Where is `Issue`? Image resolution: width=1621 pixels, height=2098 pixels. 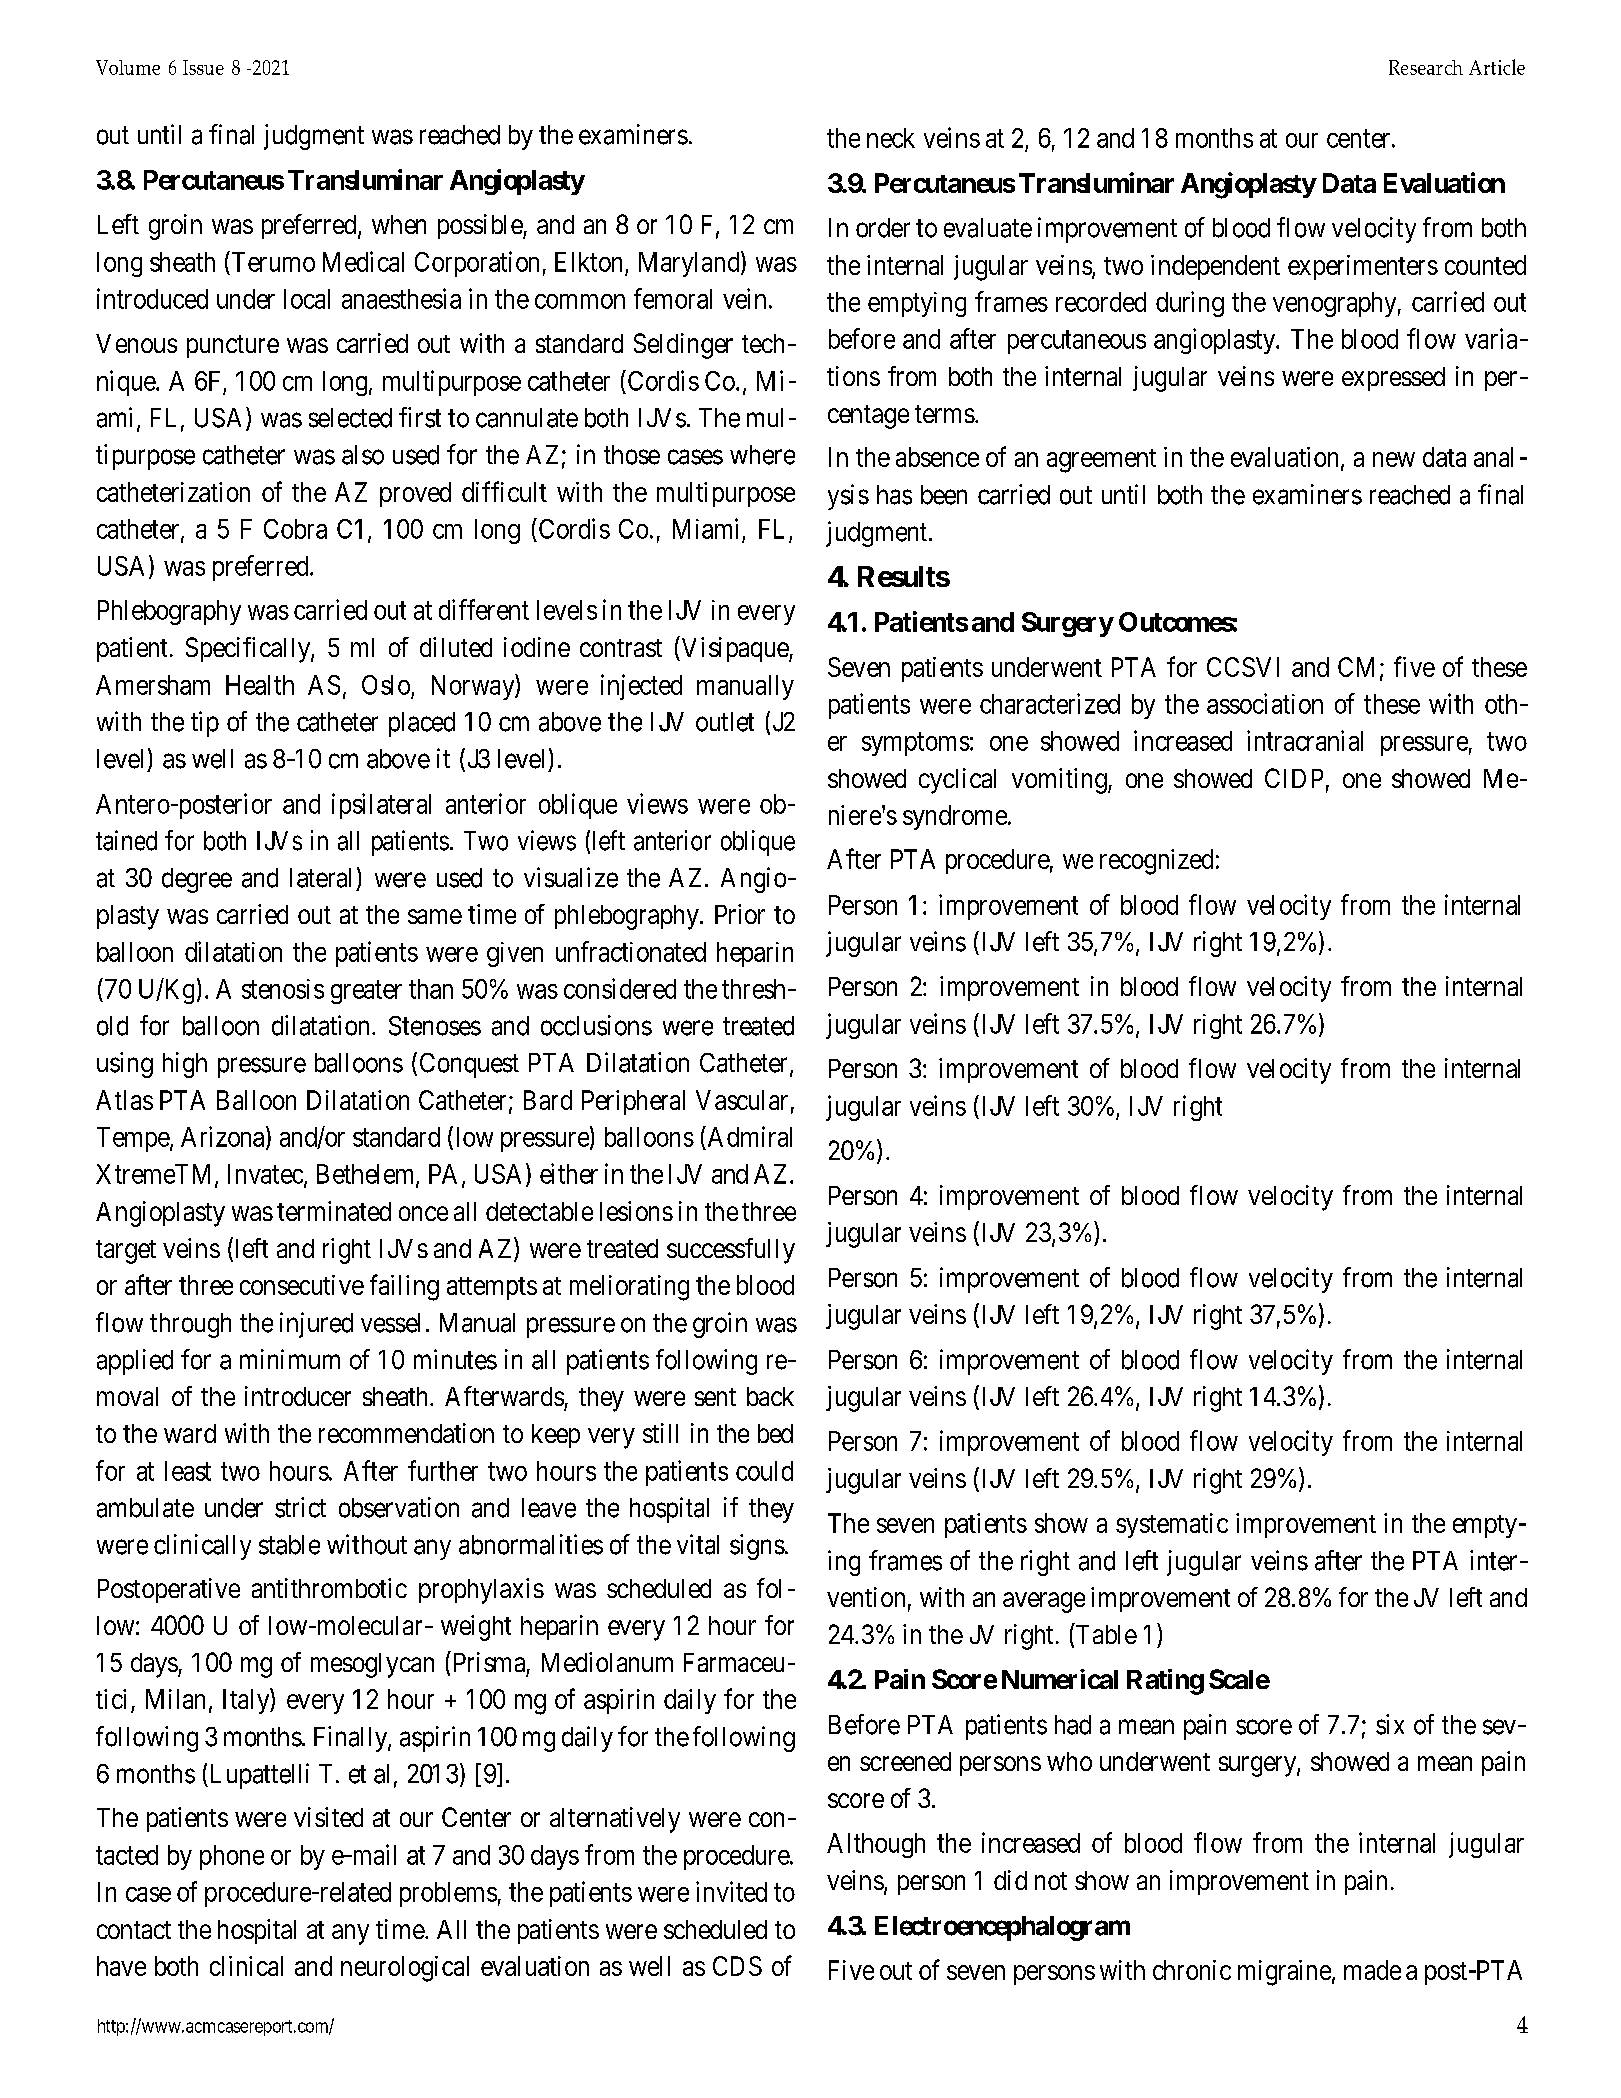 Issue is located at coordinates (203, 67).
